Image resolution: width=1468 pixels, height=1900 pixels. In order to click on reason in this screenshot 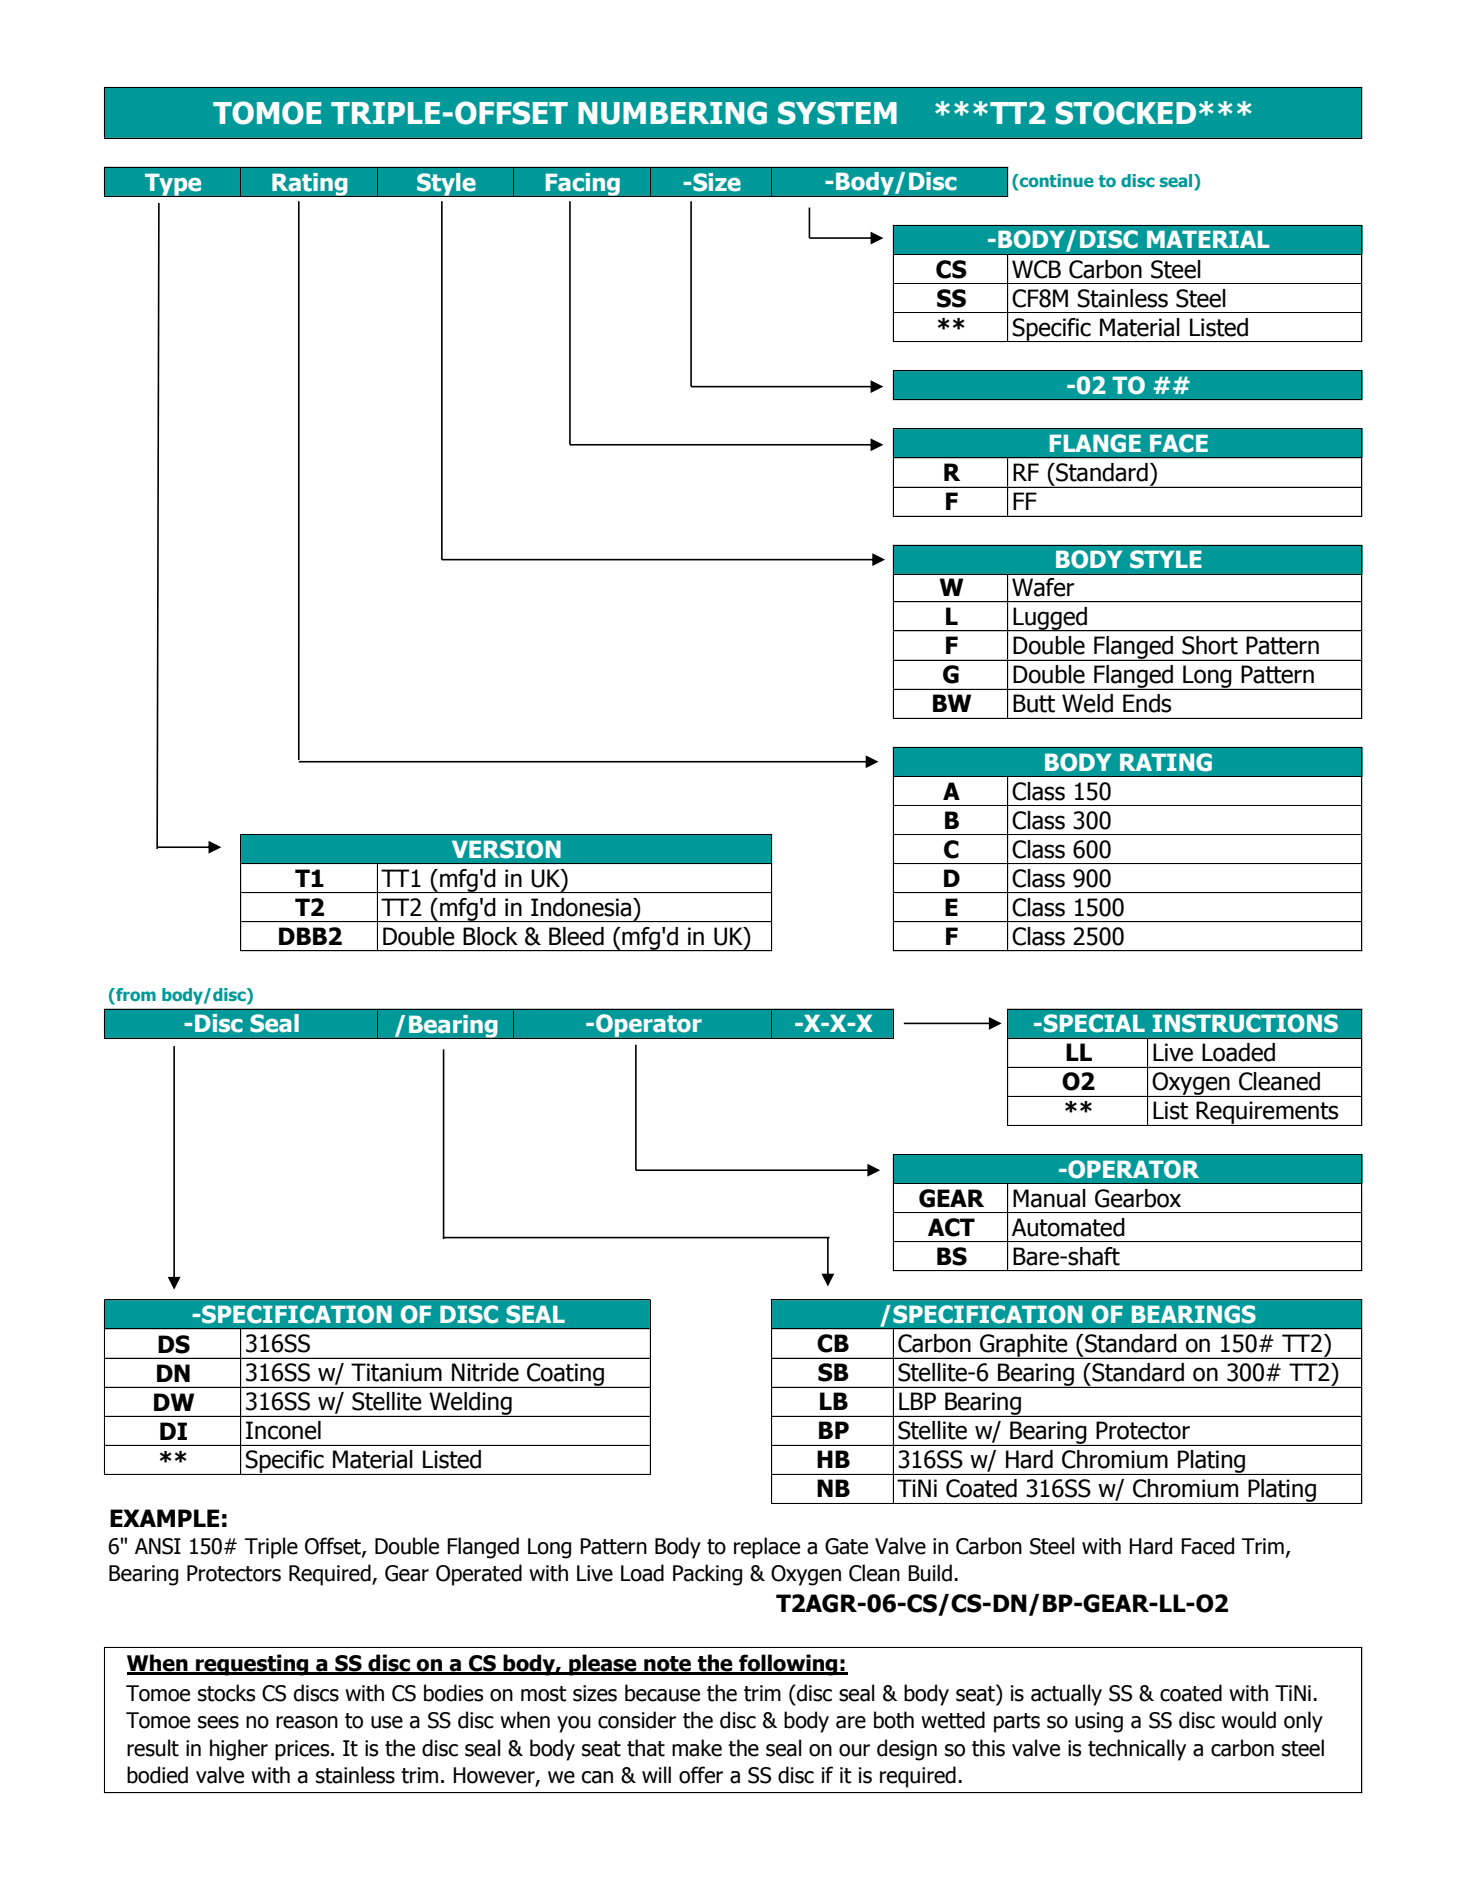, I will do `click(307, 1722)`.
